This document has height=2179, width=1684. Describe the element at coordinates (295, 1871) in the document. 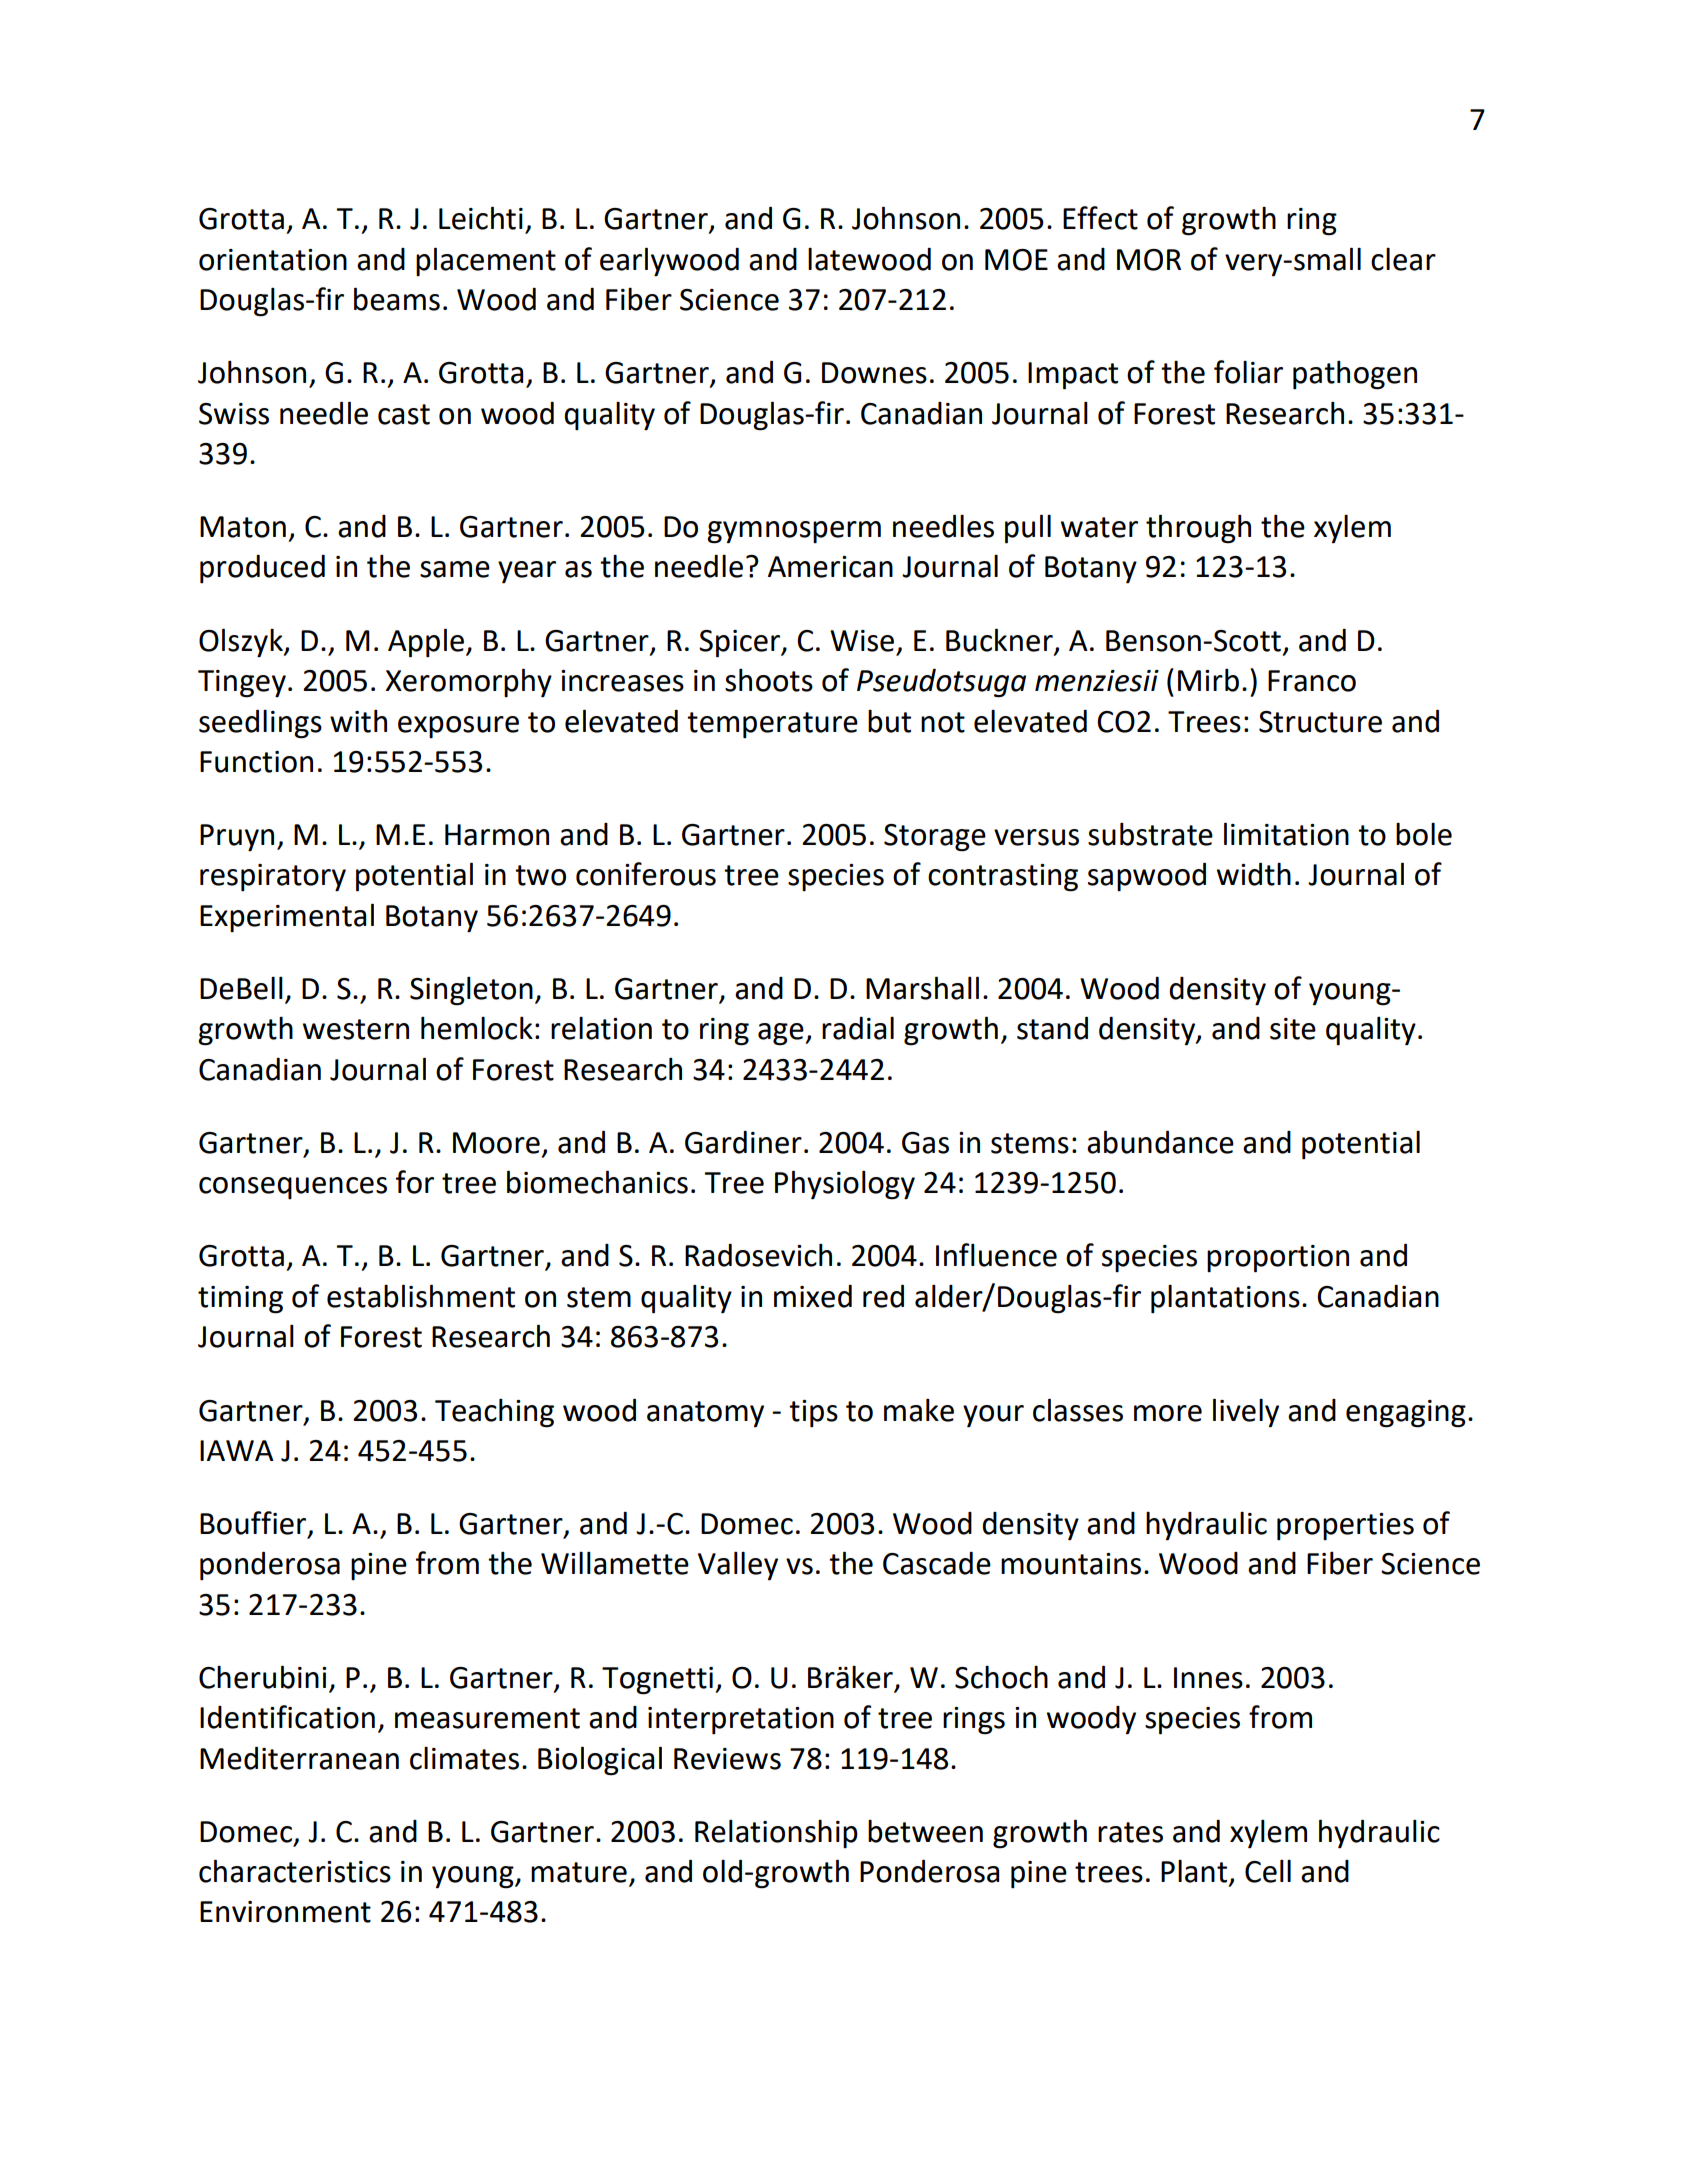

I see `characteristics` at that location.
